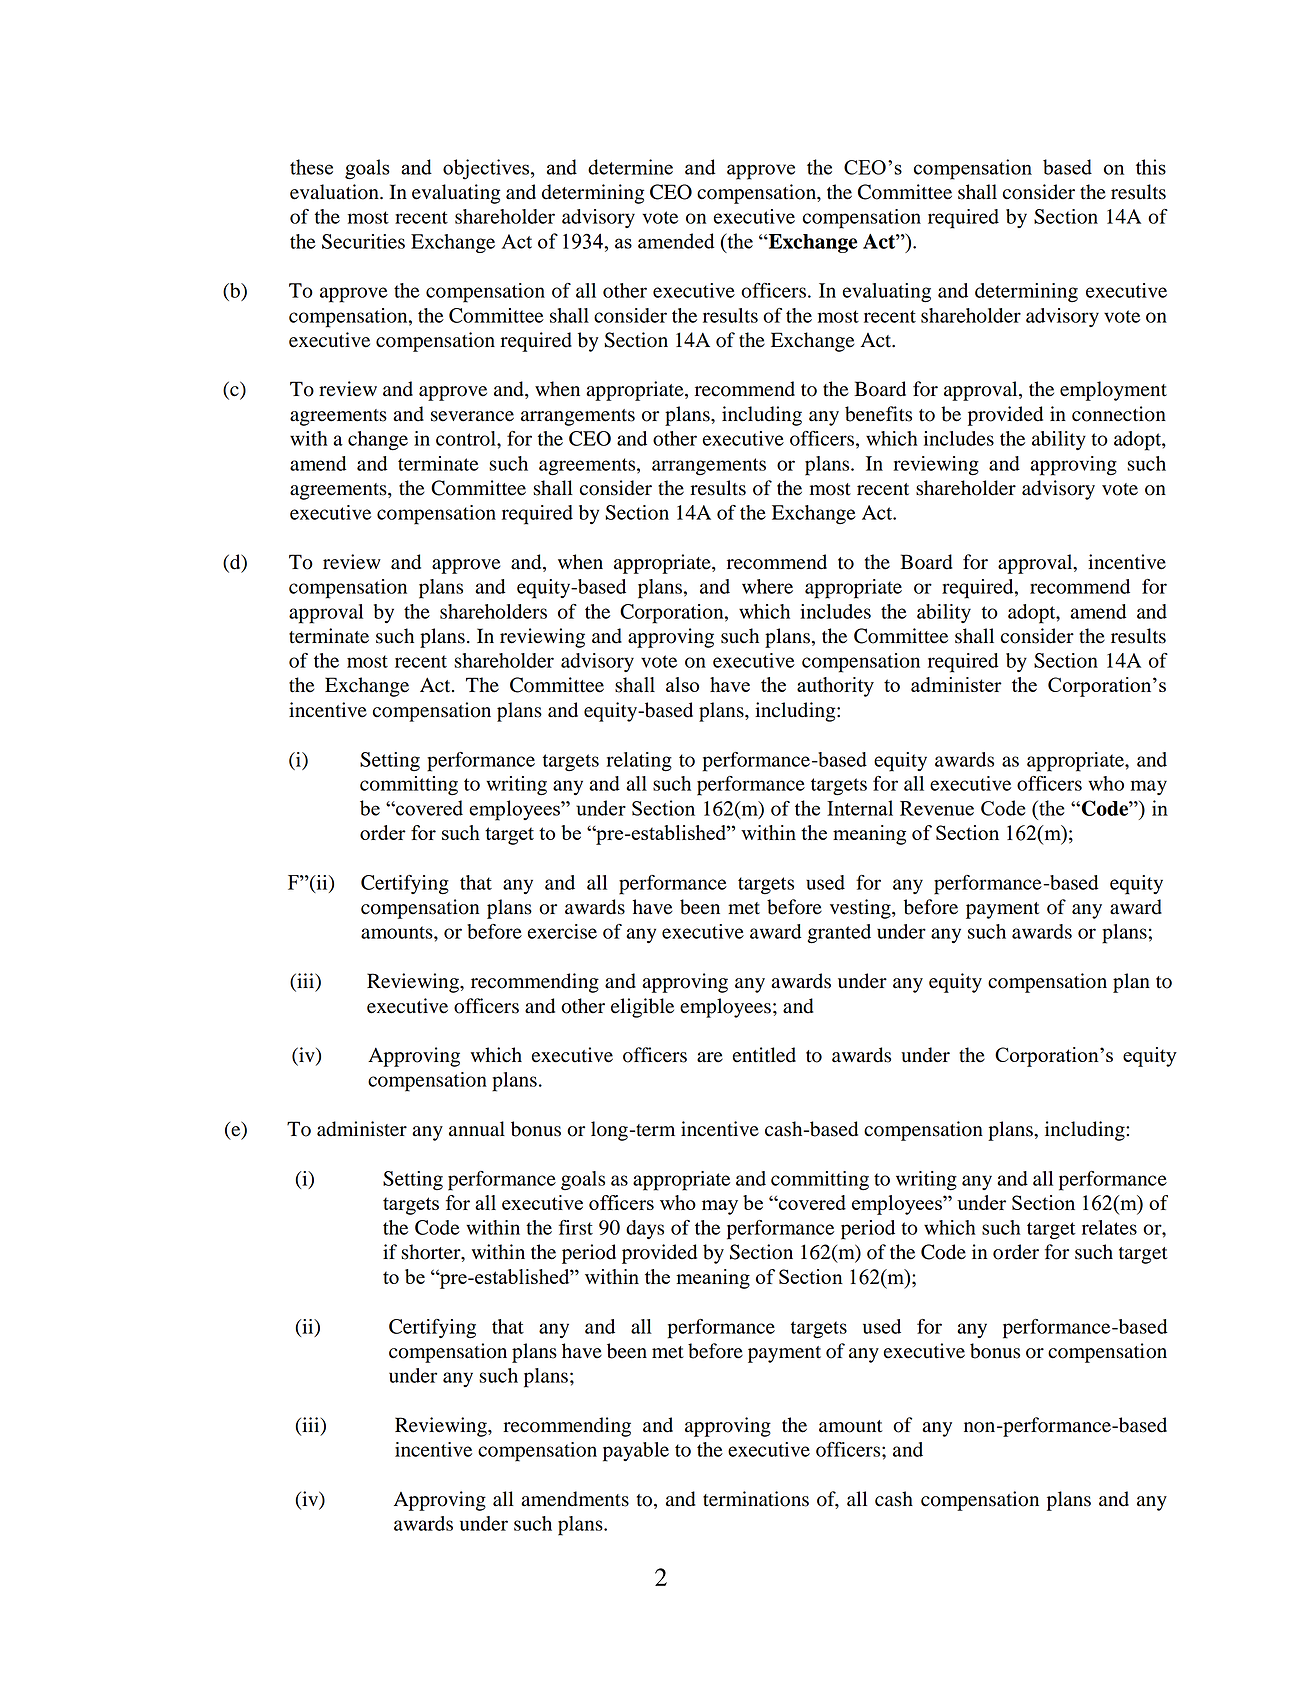 The image size is (1312, 1698). Describe the element at coordinates (937, 808) in the image. I see `Revenue` at that location.
